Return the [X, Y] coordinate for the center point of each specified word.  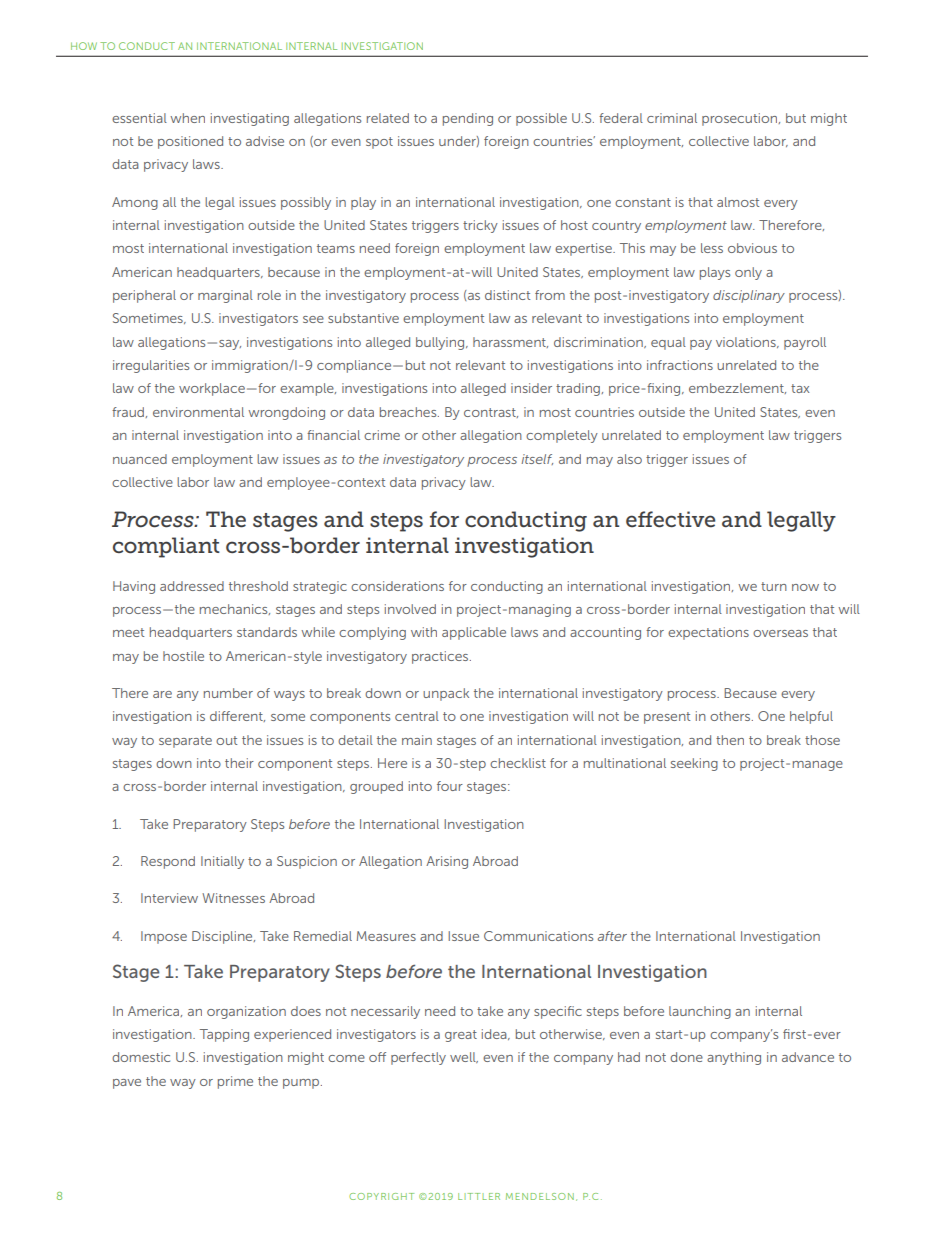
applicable [474, 633]
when [187, 118]
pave [127, 1084]
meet [128, 632]
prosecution [741, 119]
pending [468, 119]
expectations [708, 633]
